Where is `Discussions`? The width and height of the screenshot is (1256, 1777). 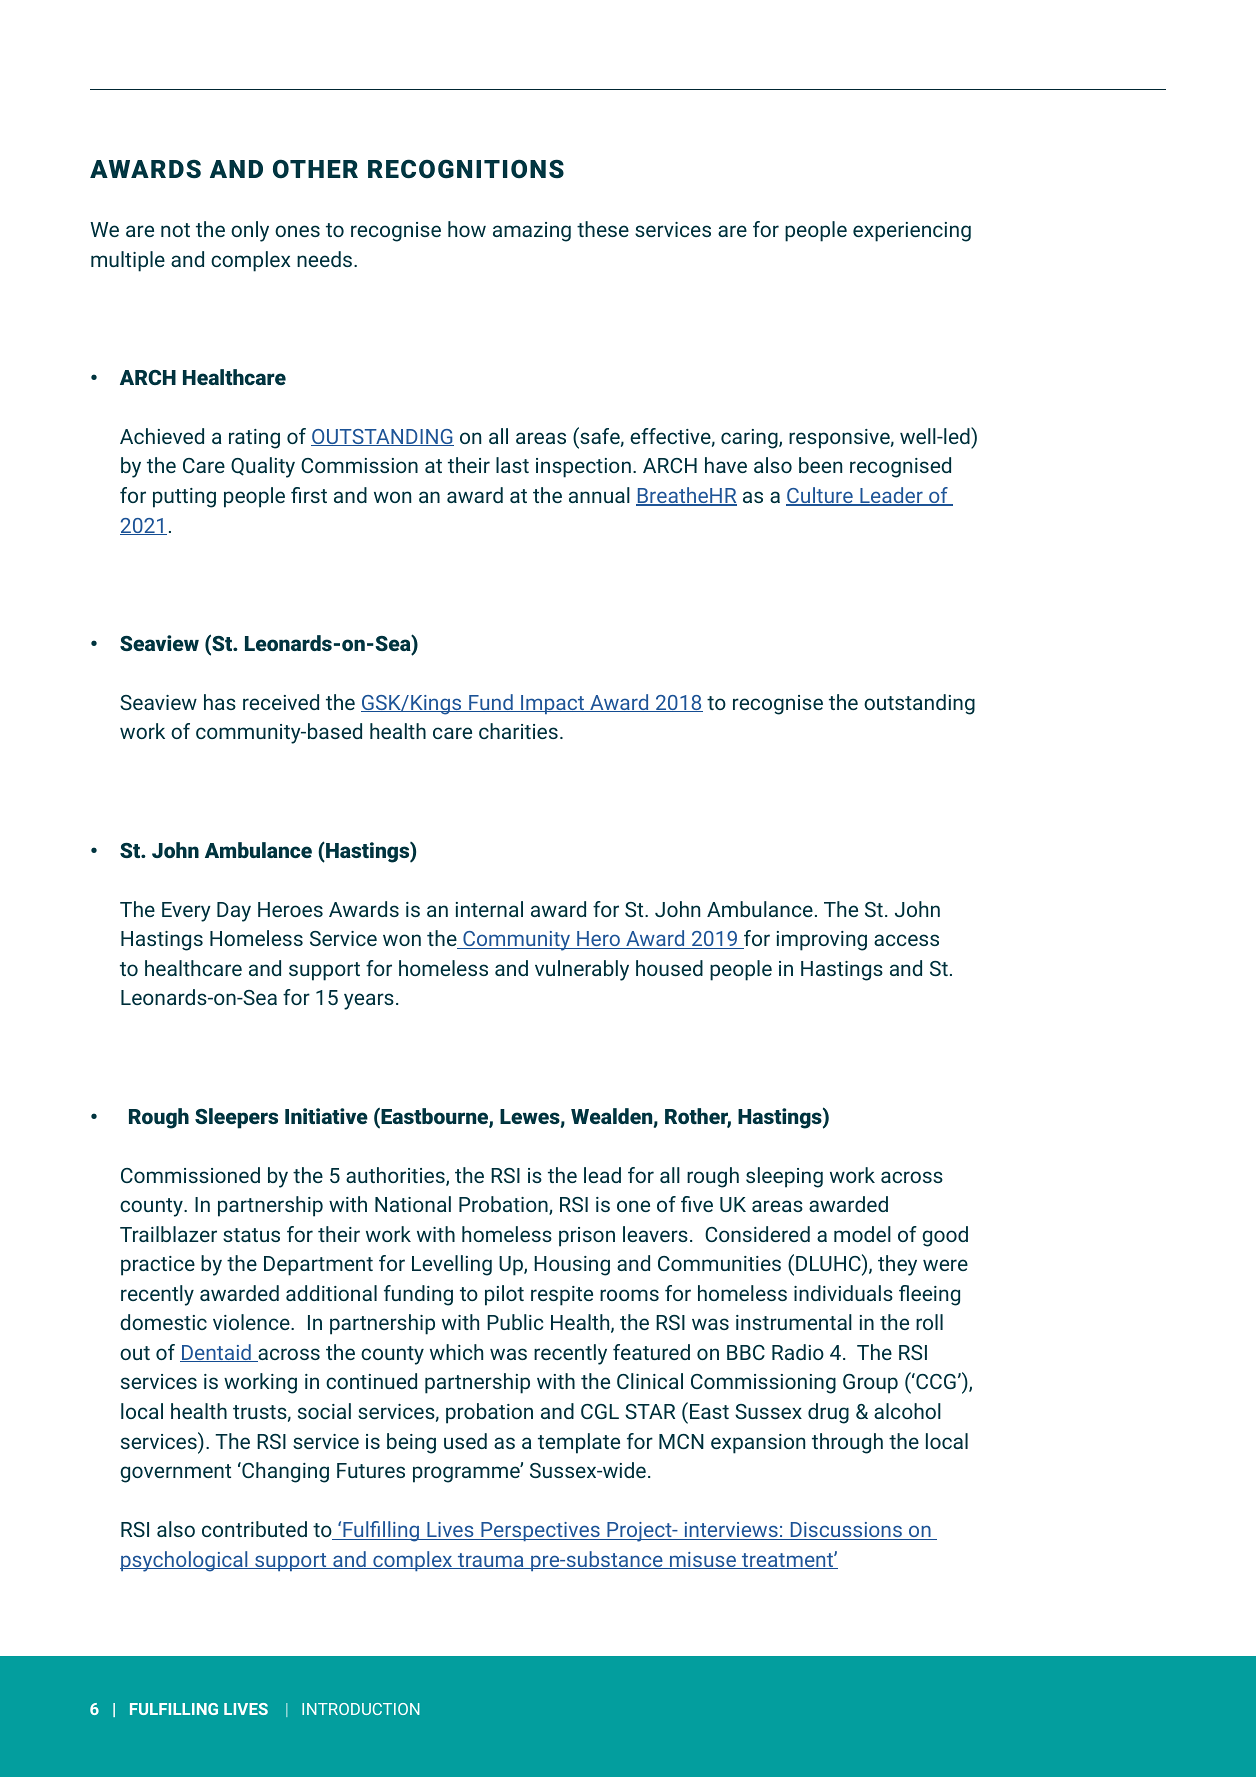 Discussions is located at coordinates (846, 1531).
